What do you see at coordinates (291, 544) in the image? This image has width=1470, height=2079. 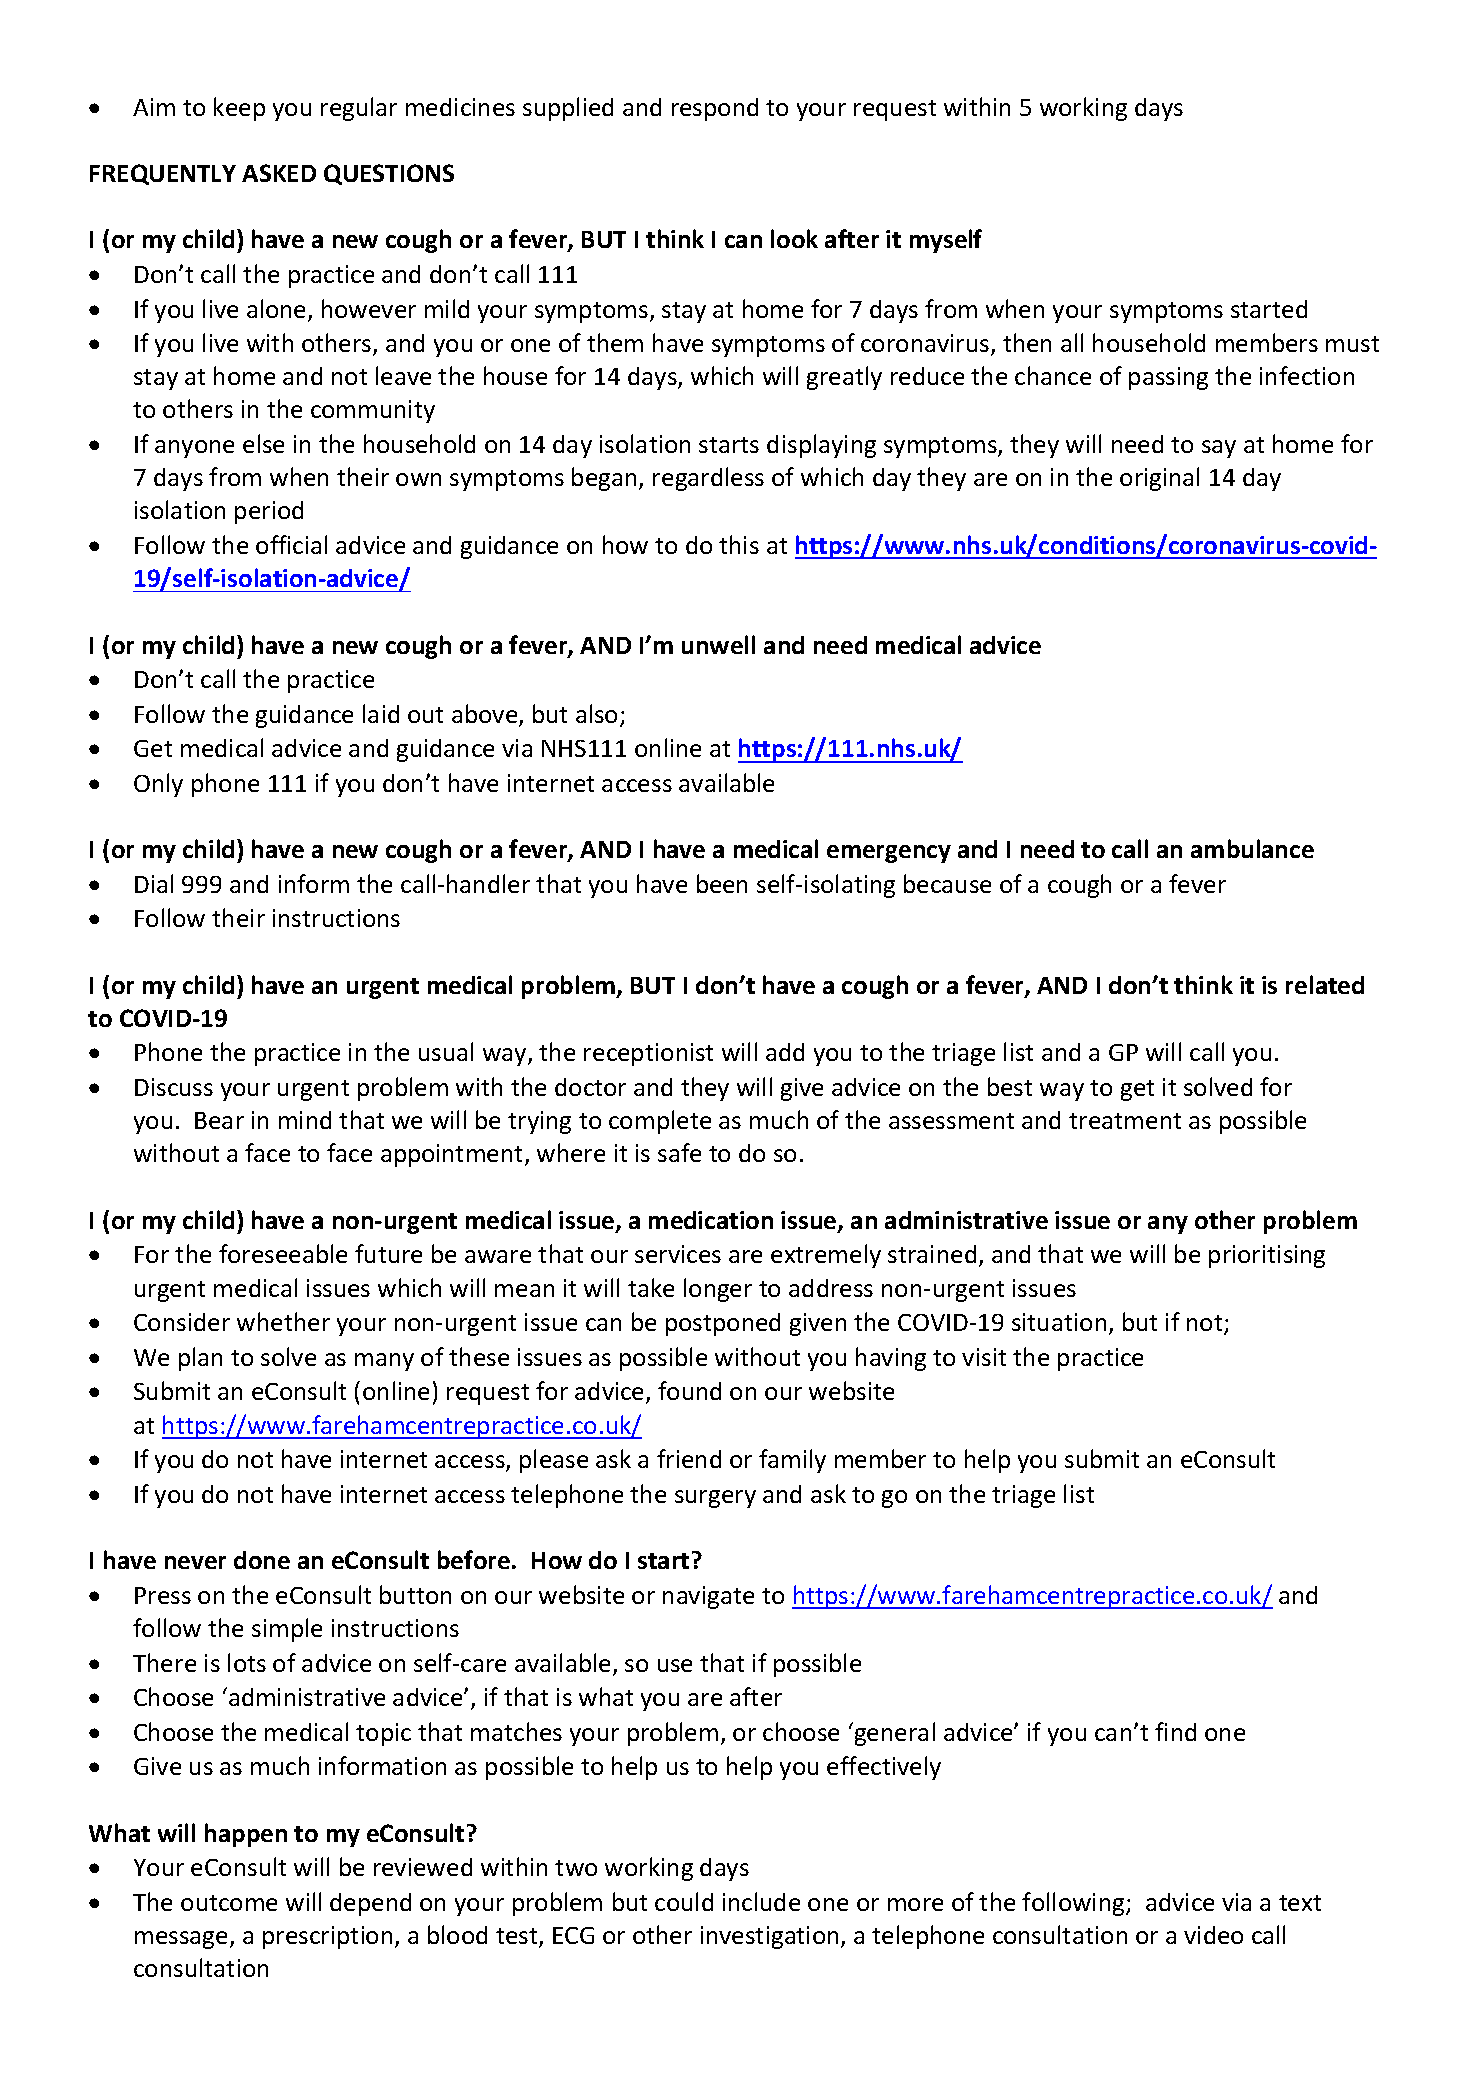 I see `official` at bounding box center [291, 544].
